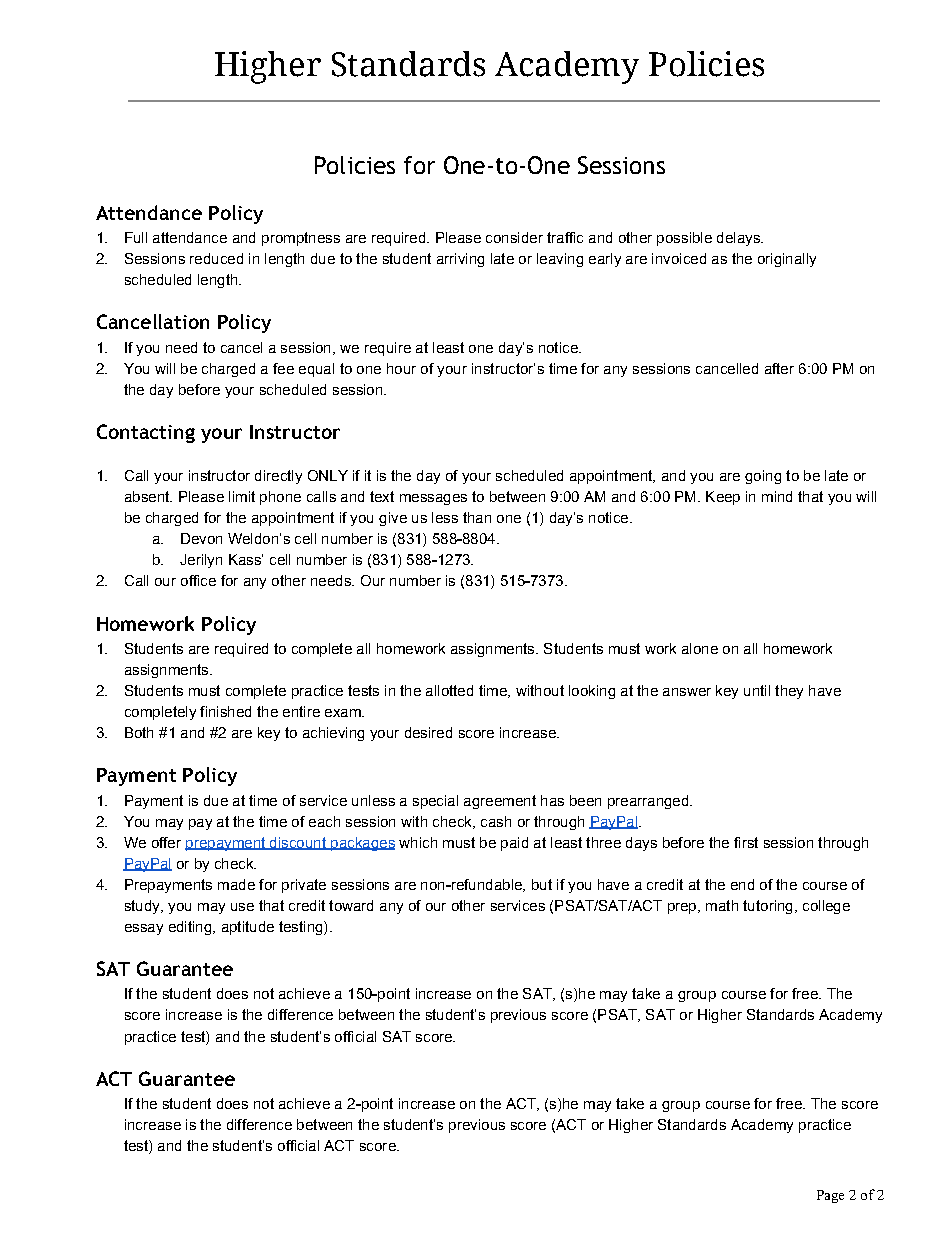 Image resolution: width=952 pixels, height=1233 pixels. Describe the element at coordinates (191, 928) in the screenshot. I see `editing` at that location.
